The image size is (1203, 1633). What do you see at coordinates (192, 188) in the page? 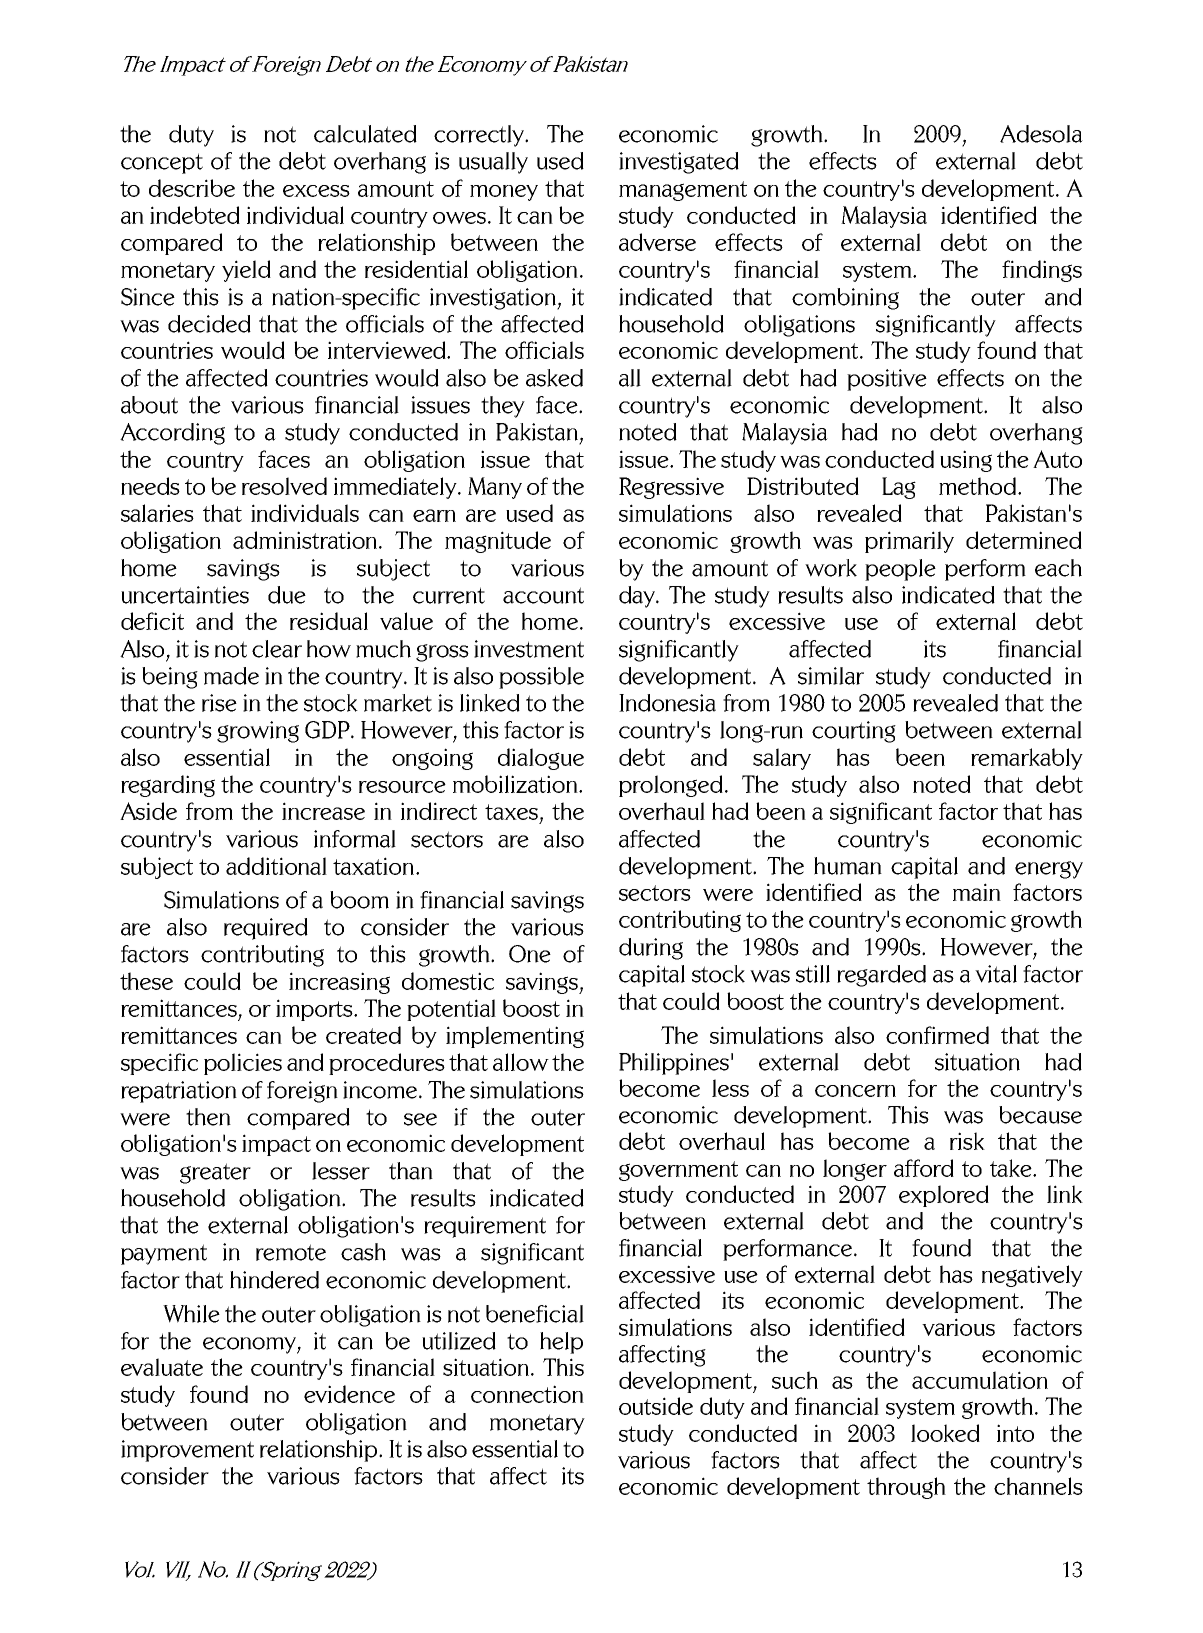
I see `describe` at bounding box center [192, 188].
